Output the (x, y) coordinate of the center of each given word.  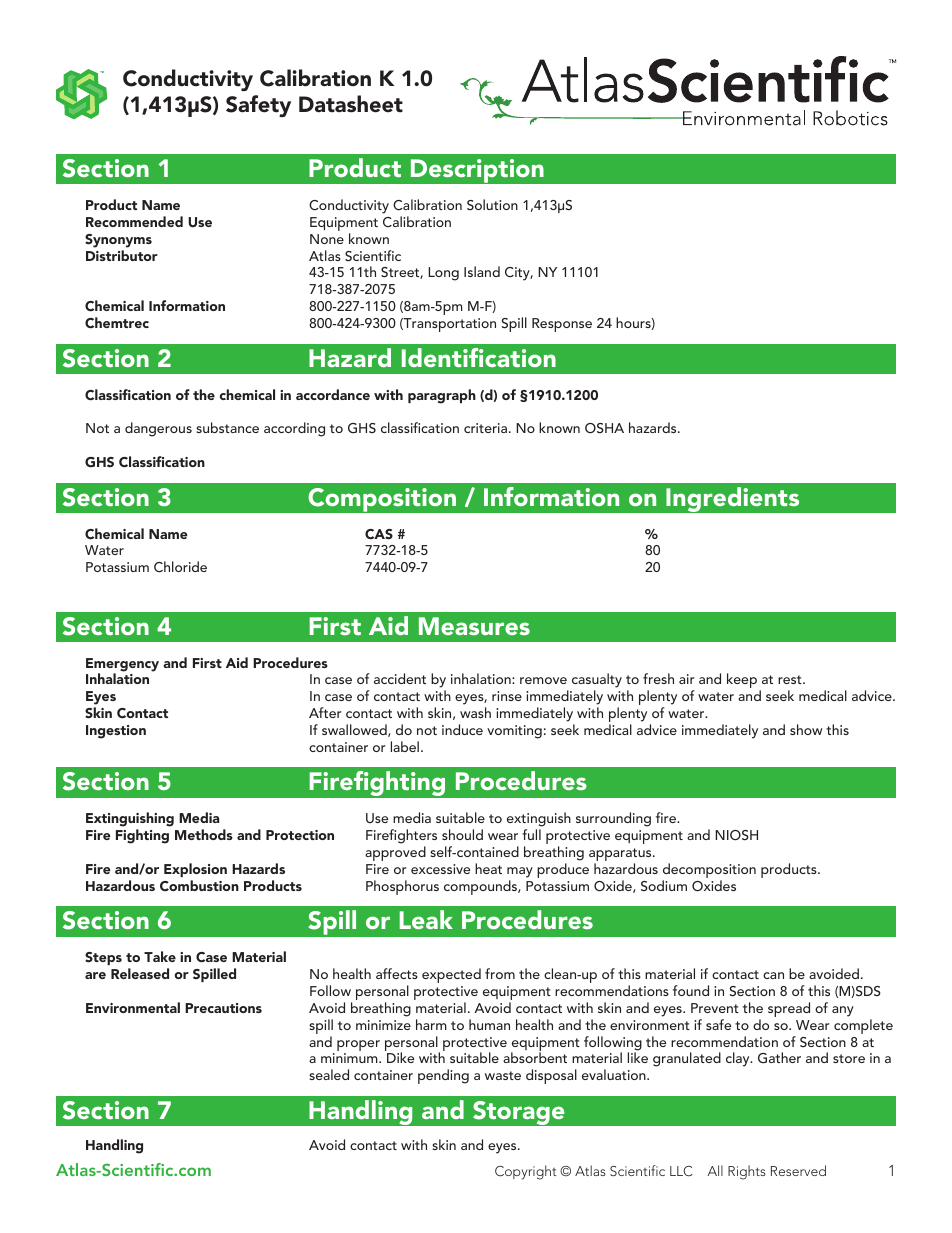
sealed (329, 1074)
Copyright (526, 1172)
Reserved (798, 1170)
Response (562, 325)
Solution (492, 204)
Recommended (134, 221)
